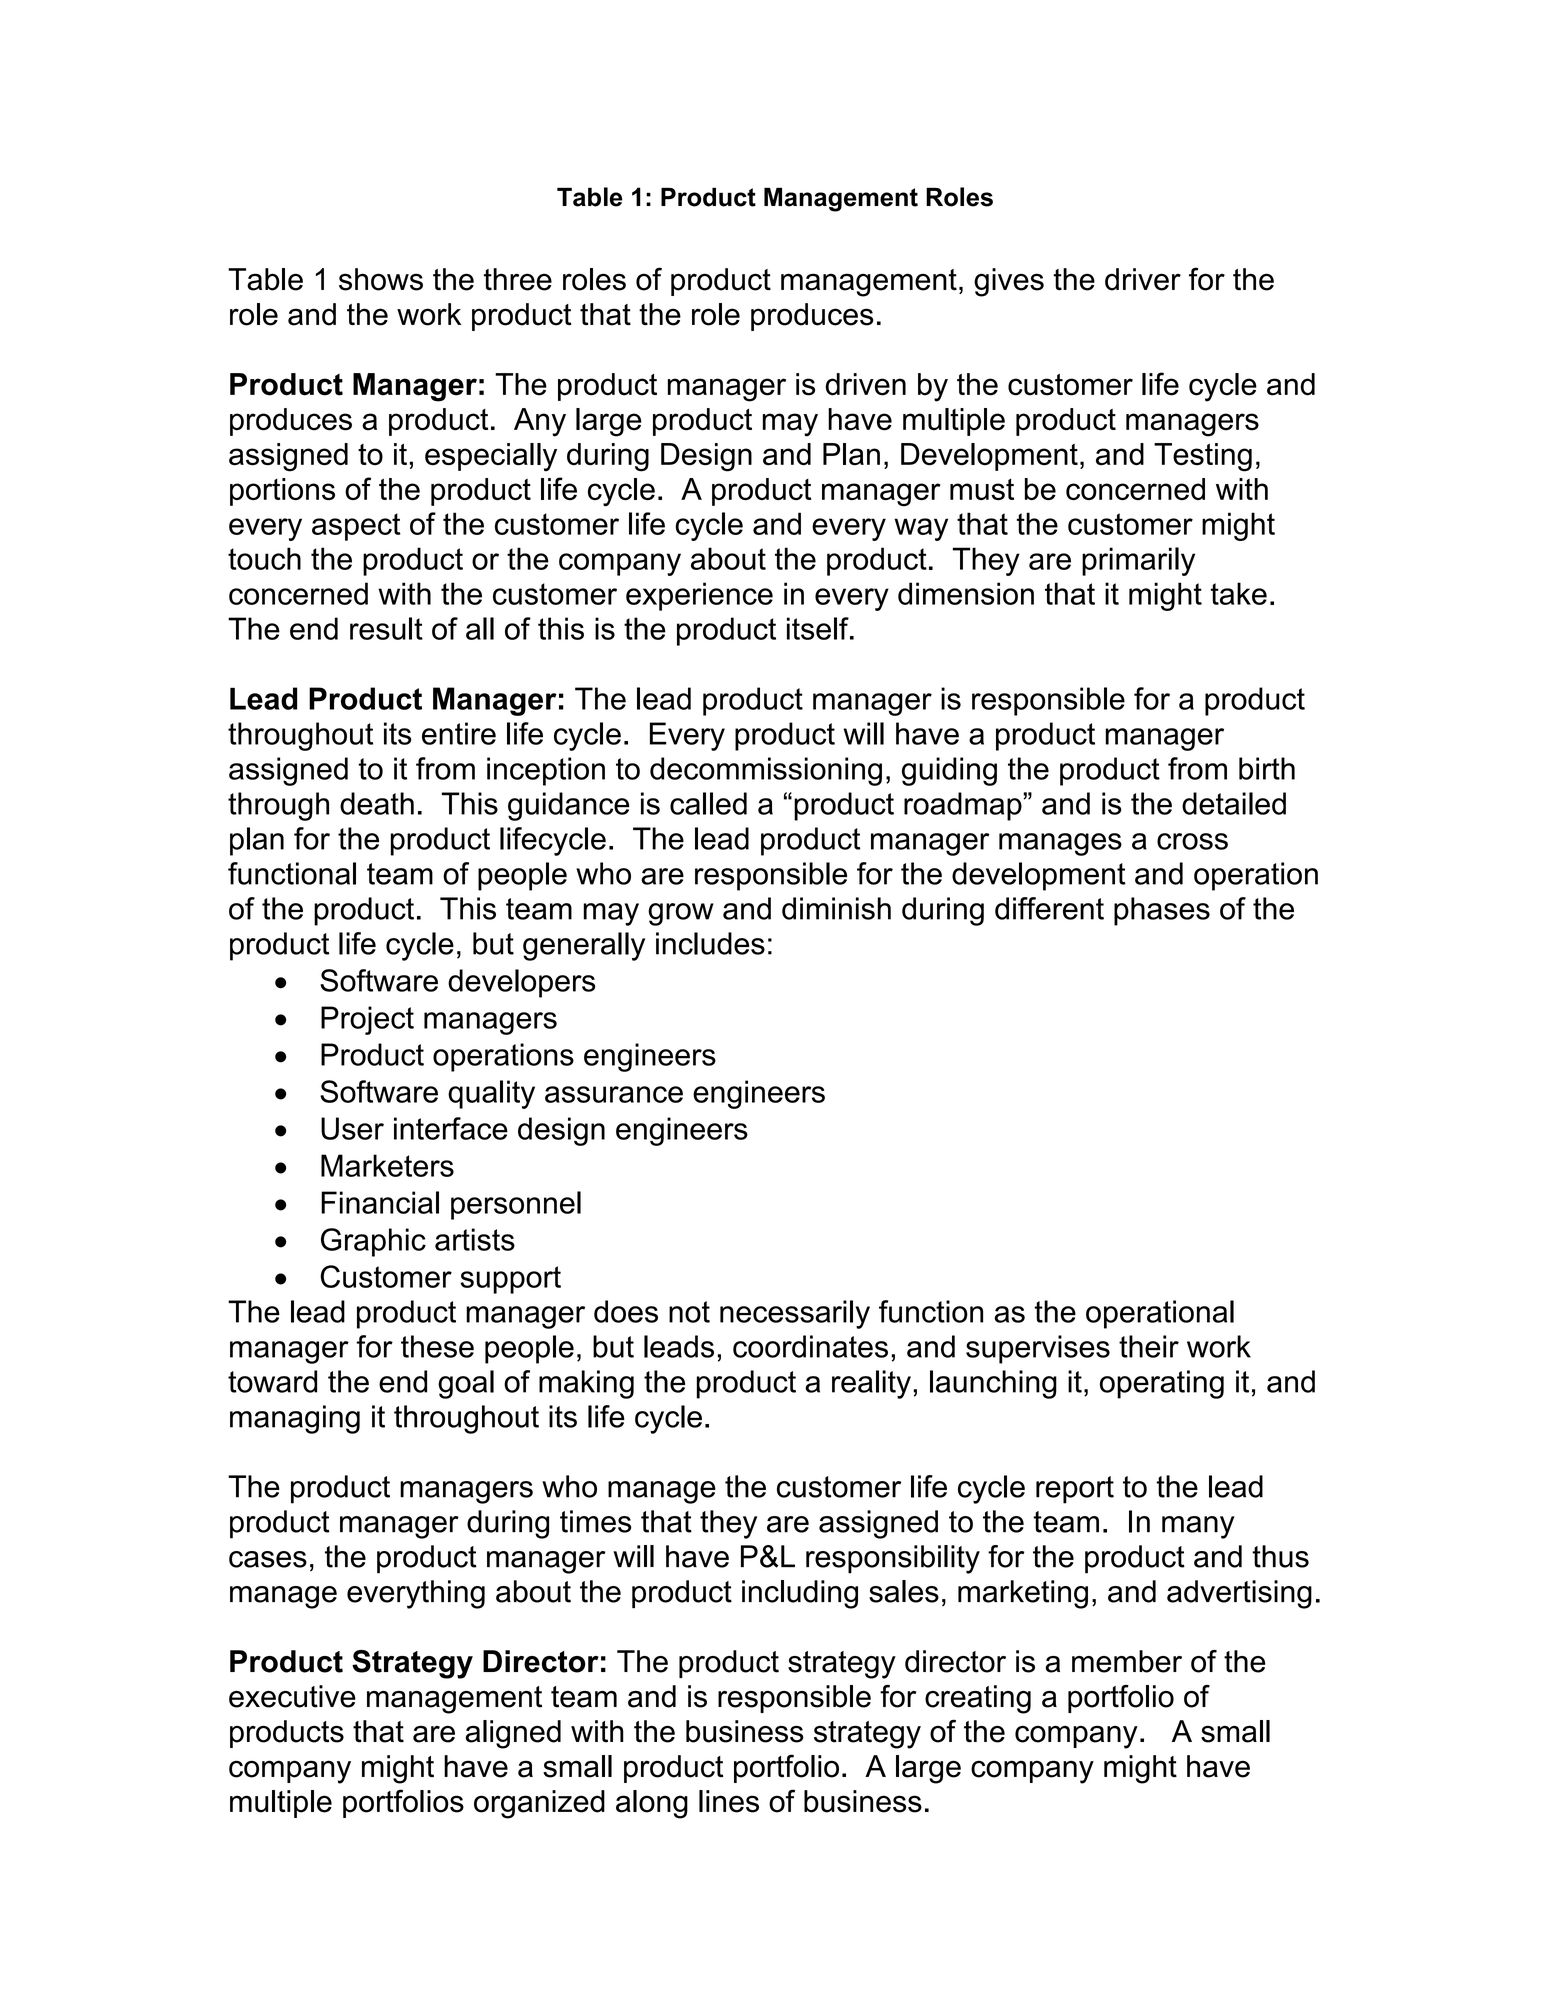 Image resolution: width=1551 pixels, height=2007 pixels. What do you see at coordinates (381, 279) in the screenshot?
I see `shows` at bounding box center [381, 279].
